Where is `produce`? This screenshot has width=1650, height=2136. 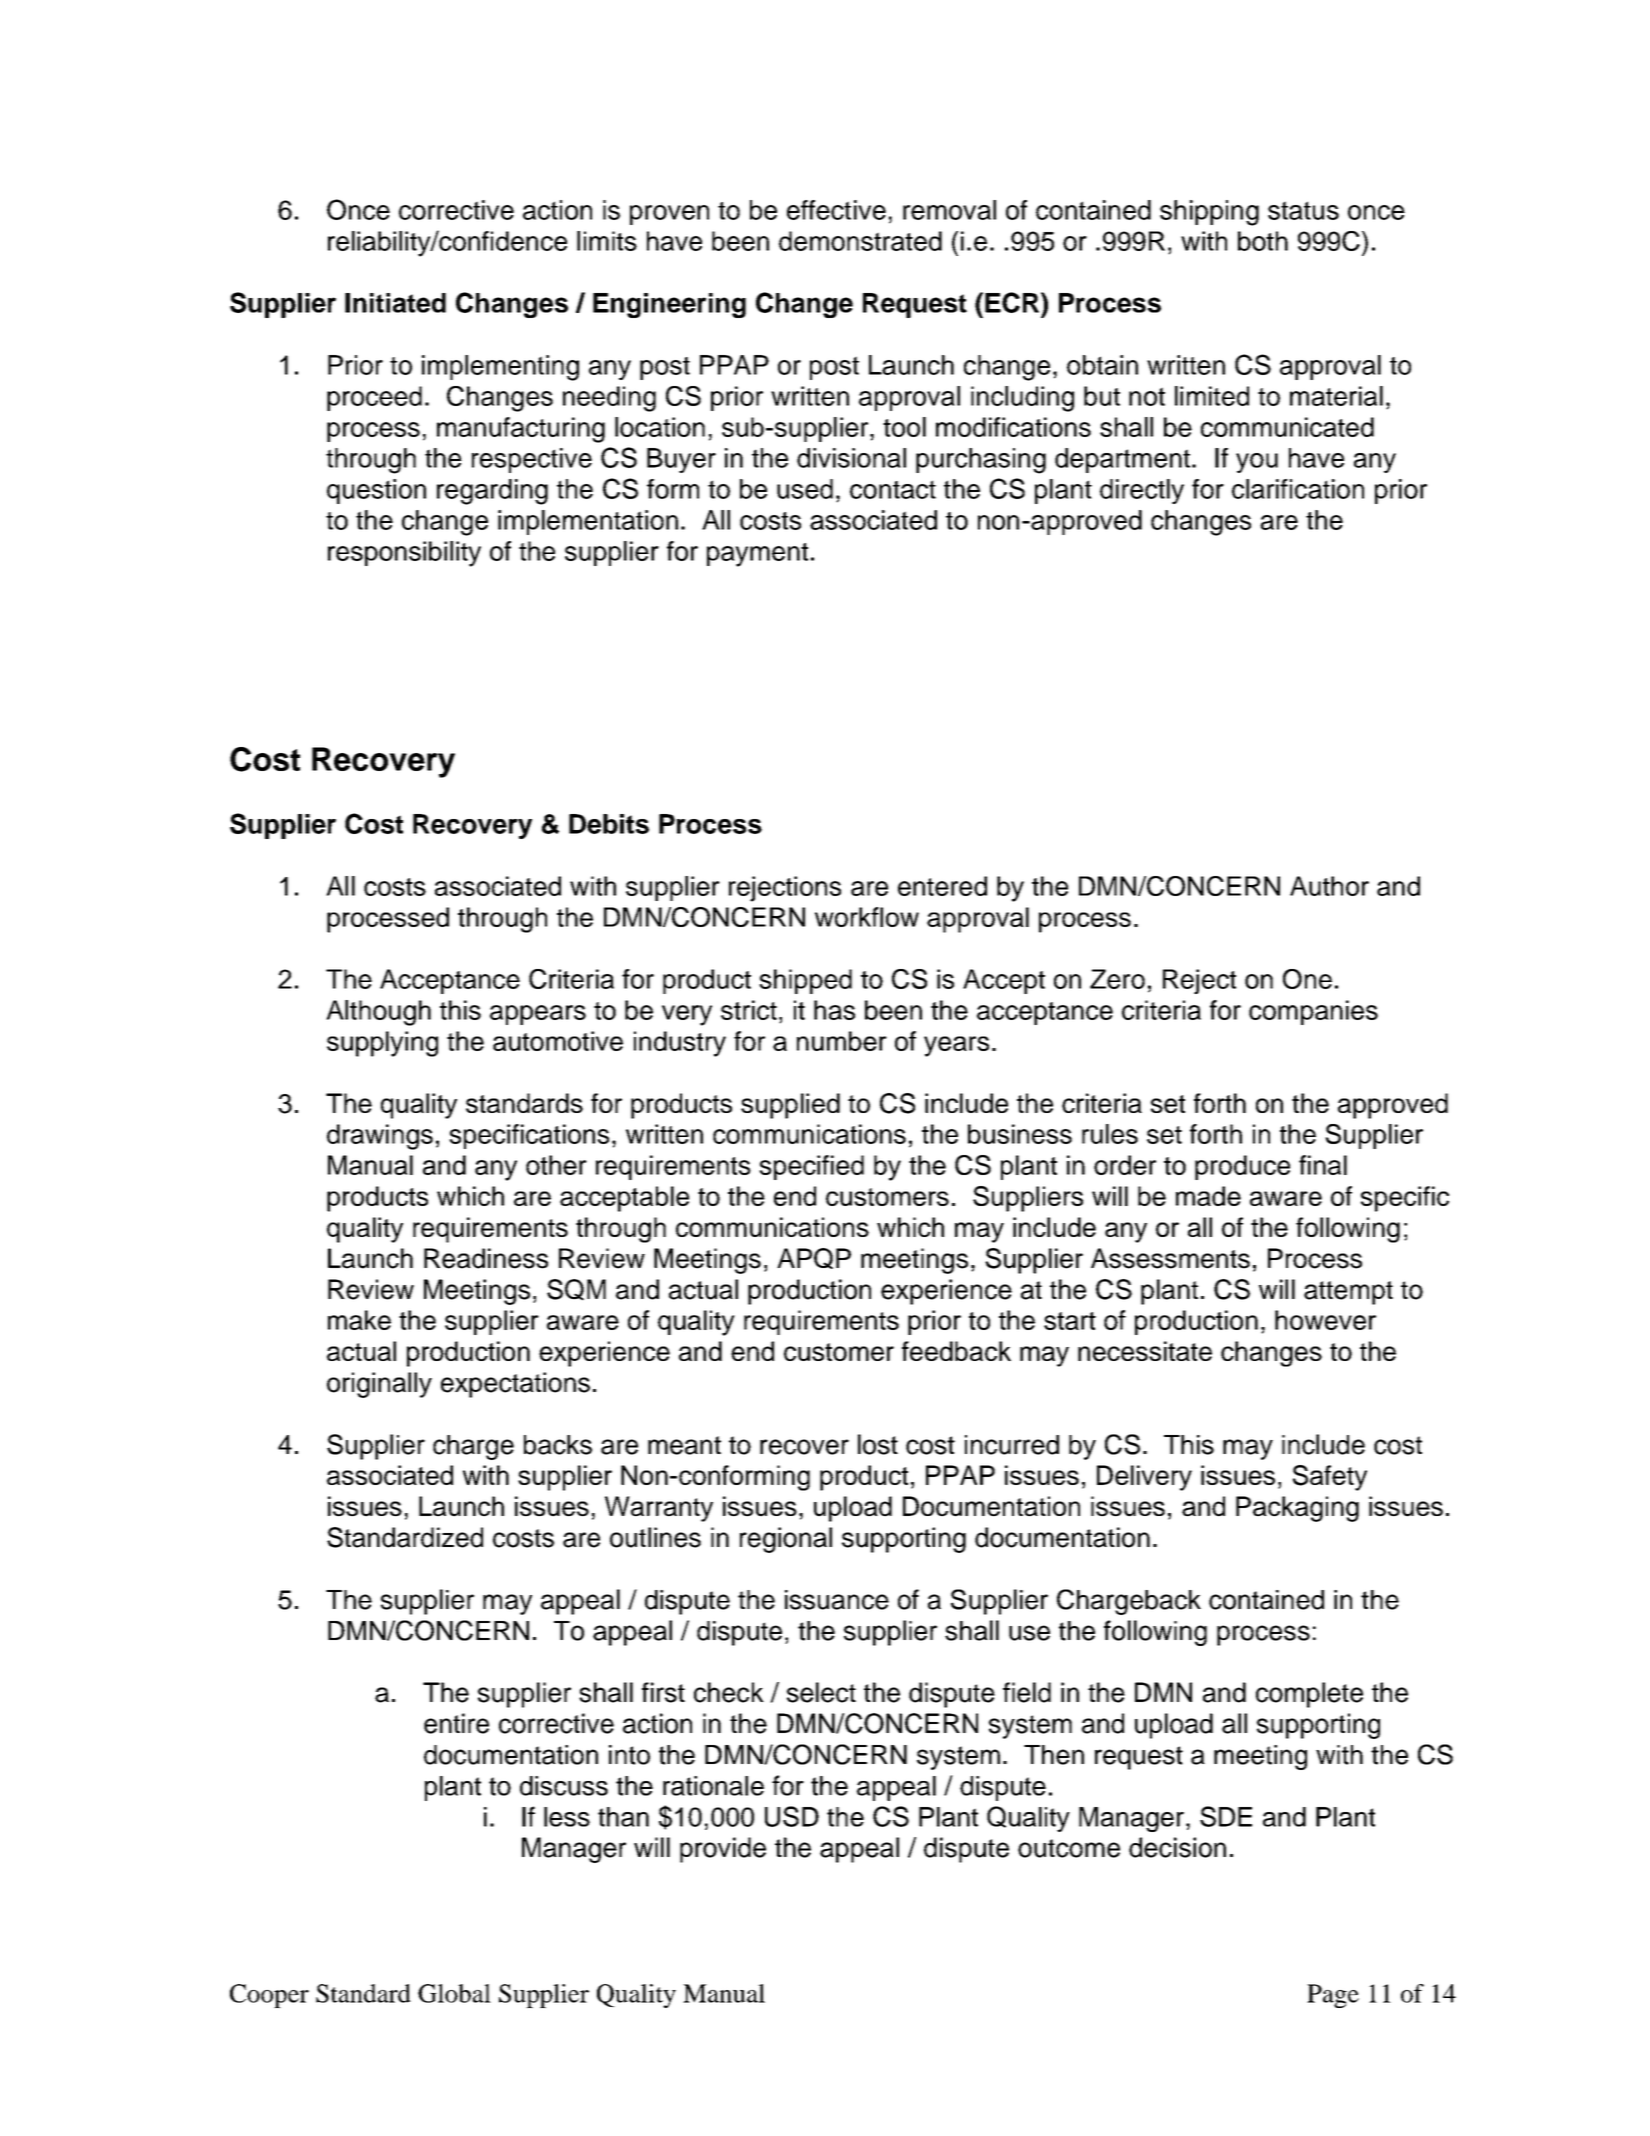
produce is located at coordinates (1242, 1167).
